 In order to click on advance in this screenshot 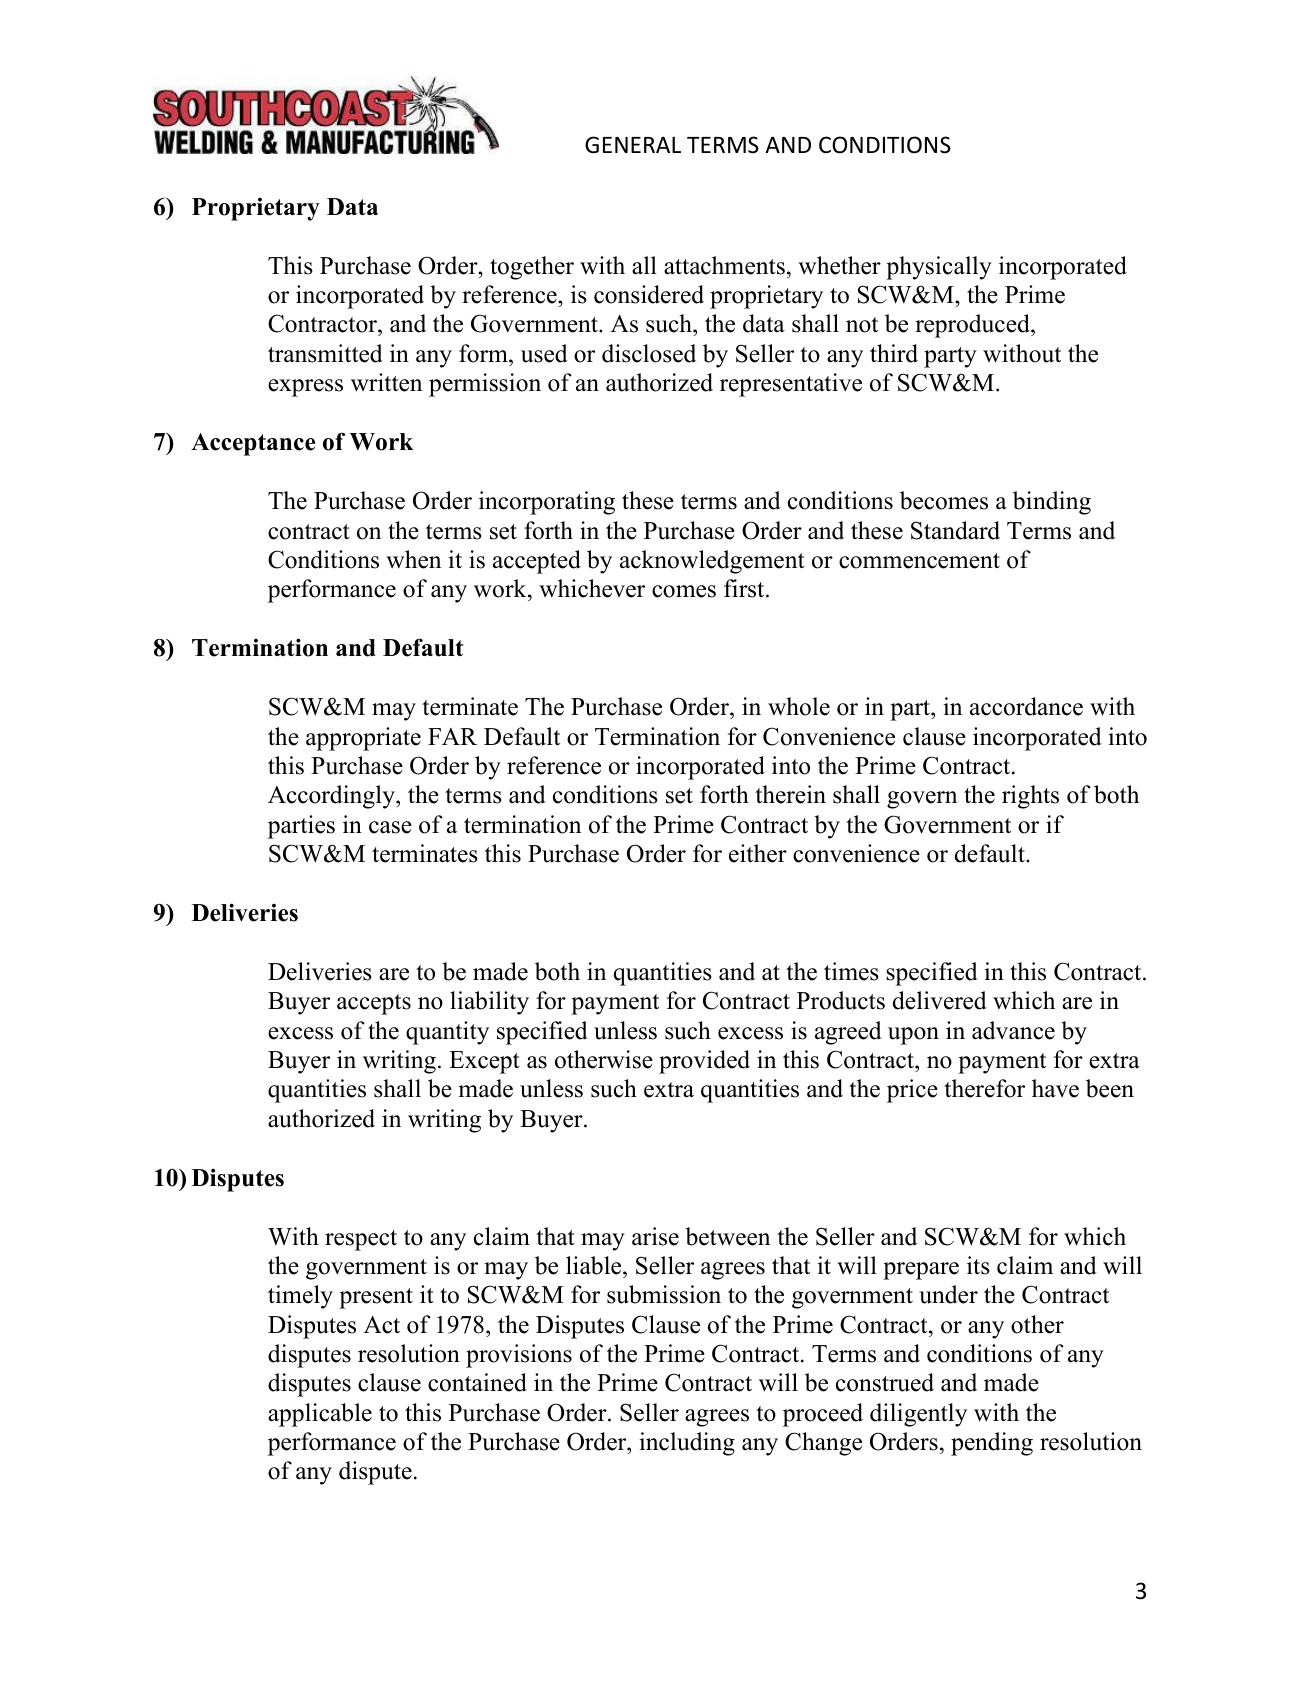, I will do `click(1013, 1030)`.
